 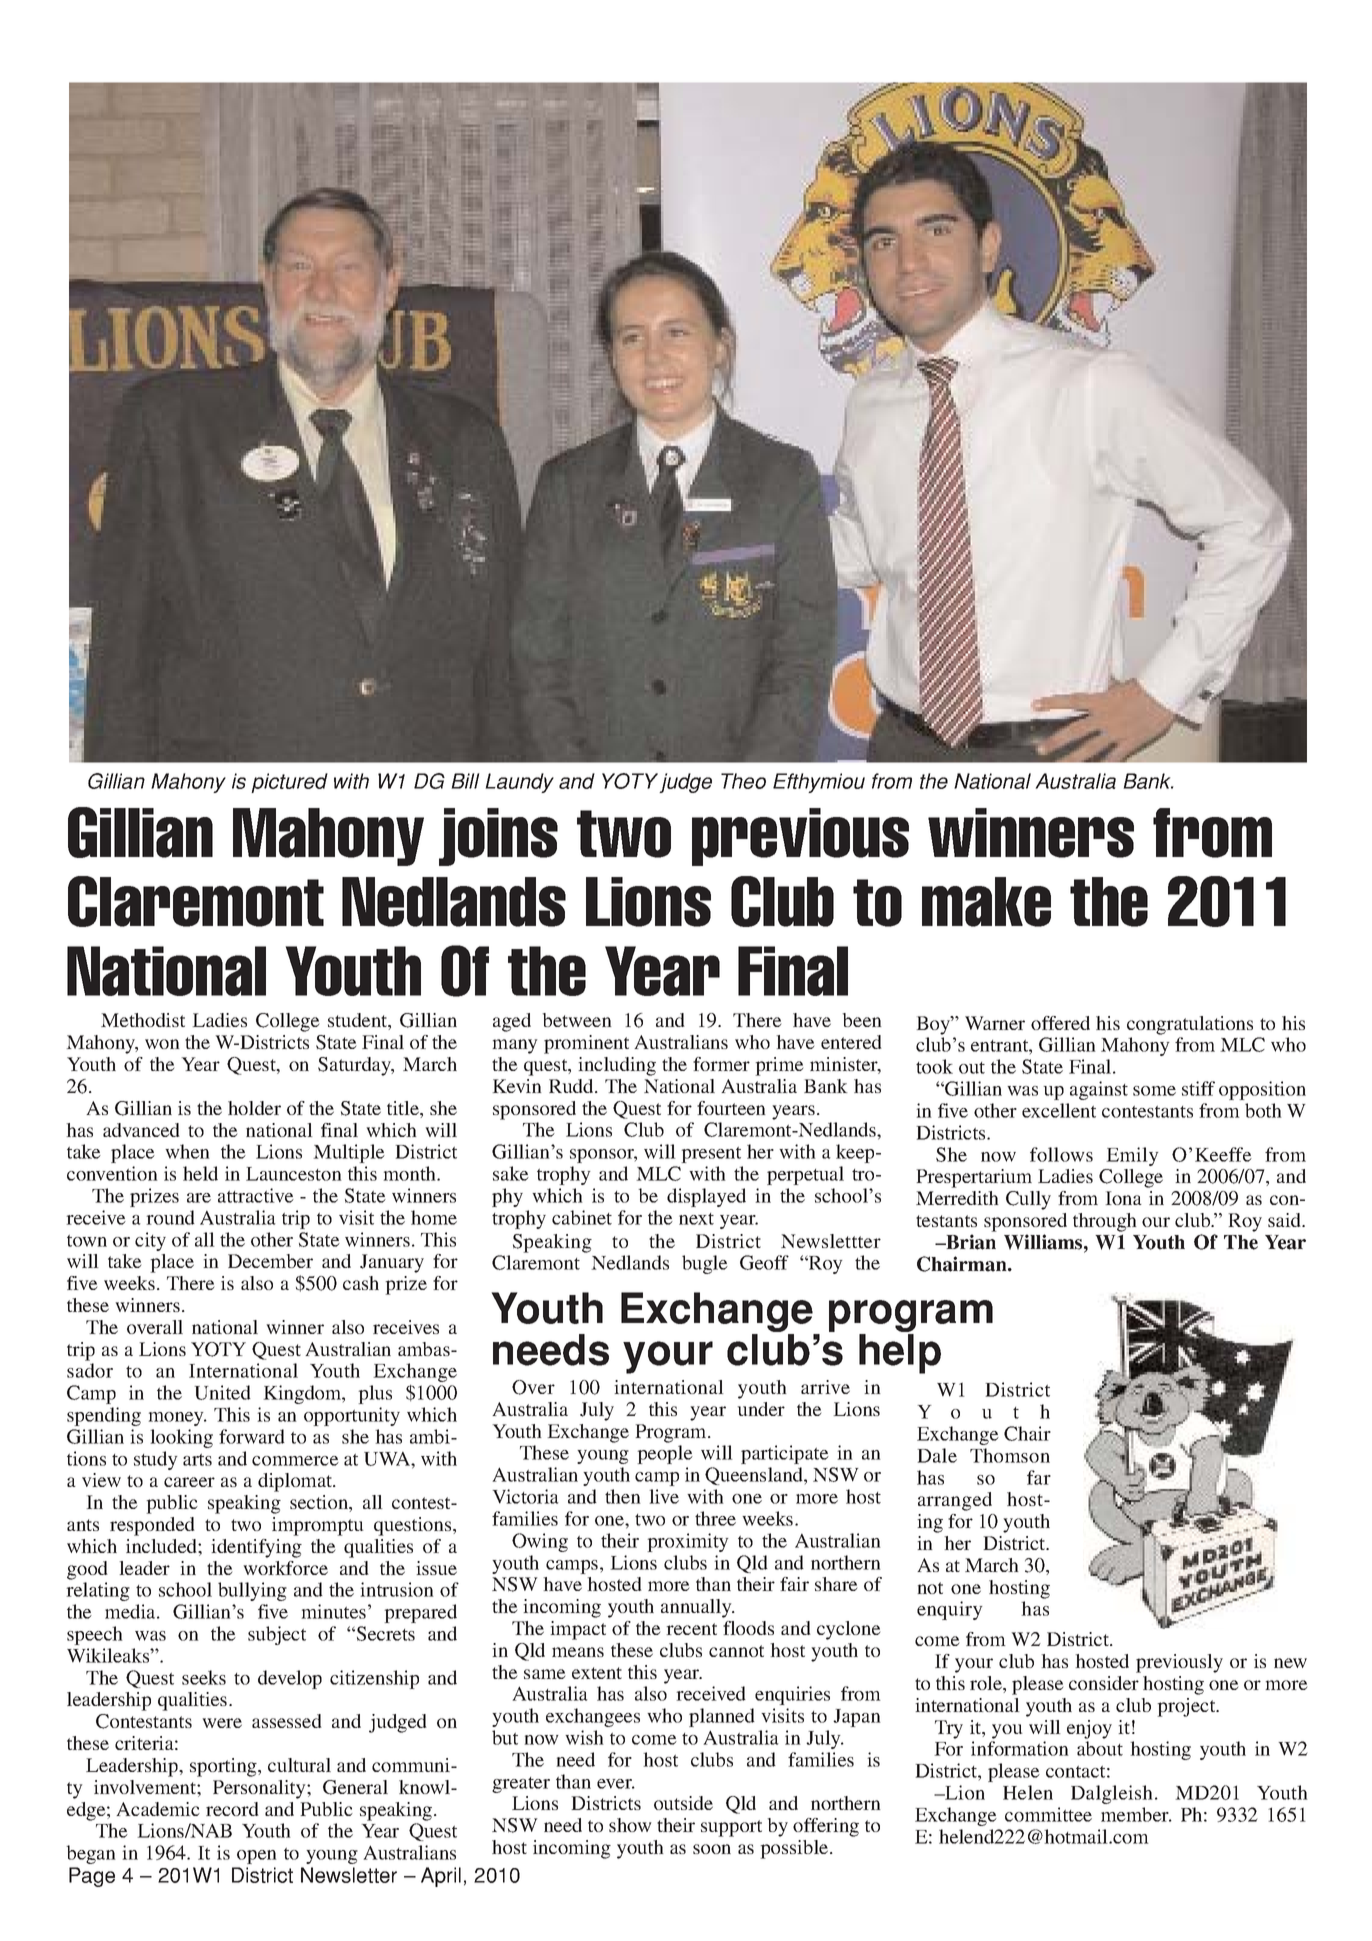 I want to click on open, so click(x=257, y=1857).
